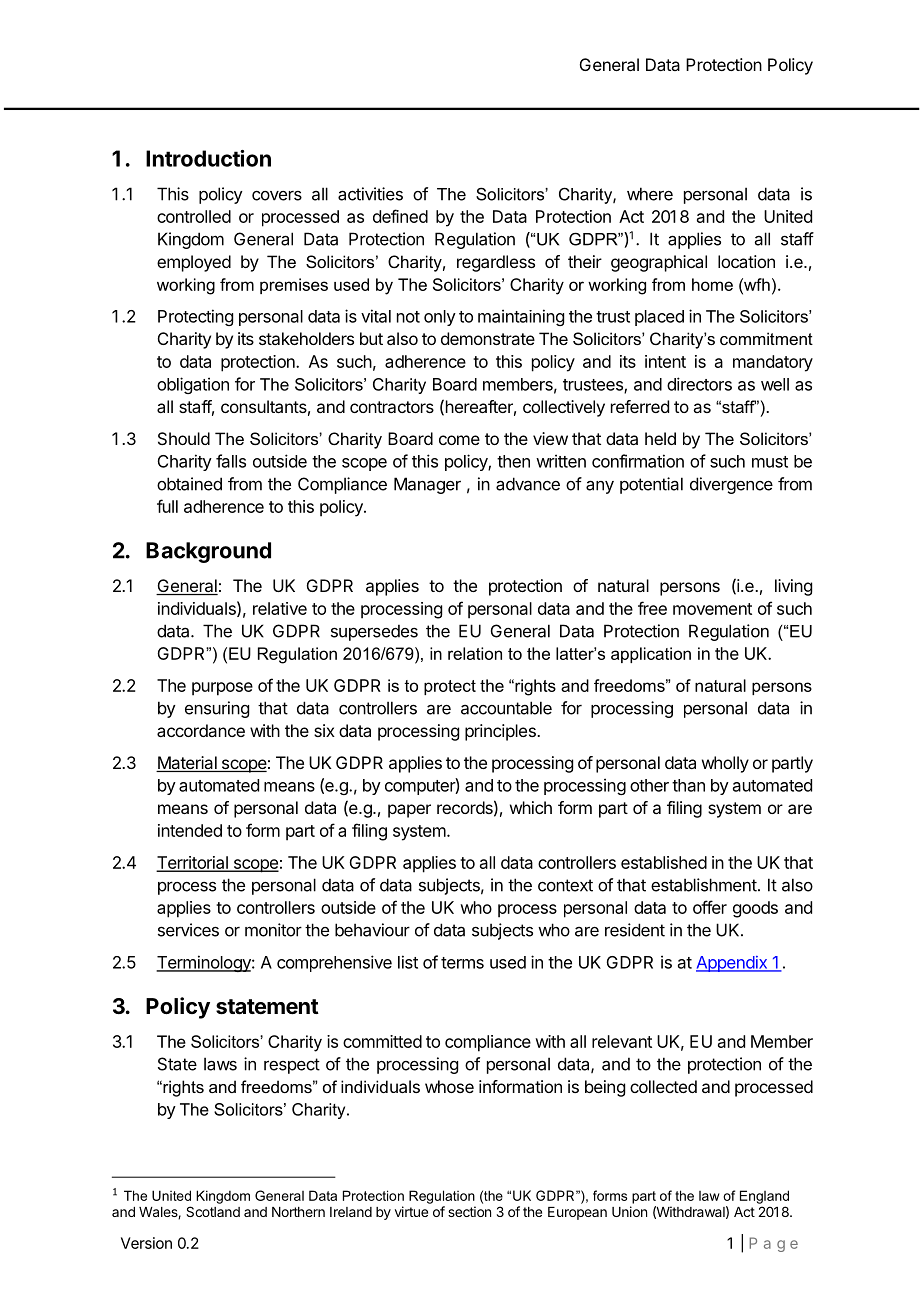  Describe the element at coordinates (650, 194) in the document. I see `where` at that location.
